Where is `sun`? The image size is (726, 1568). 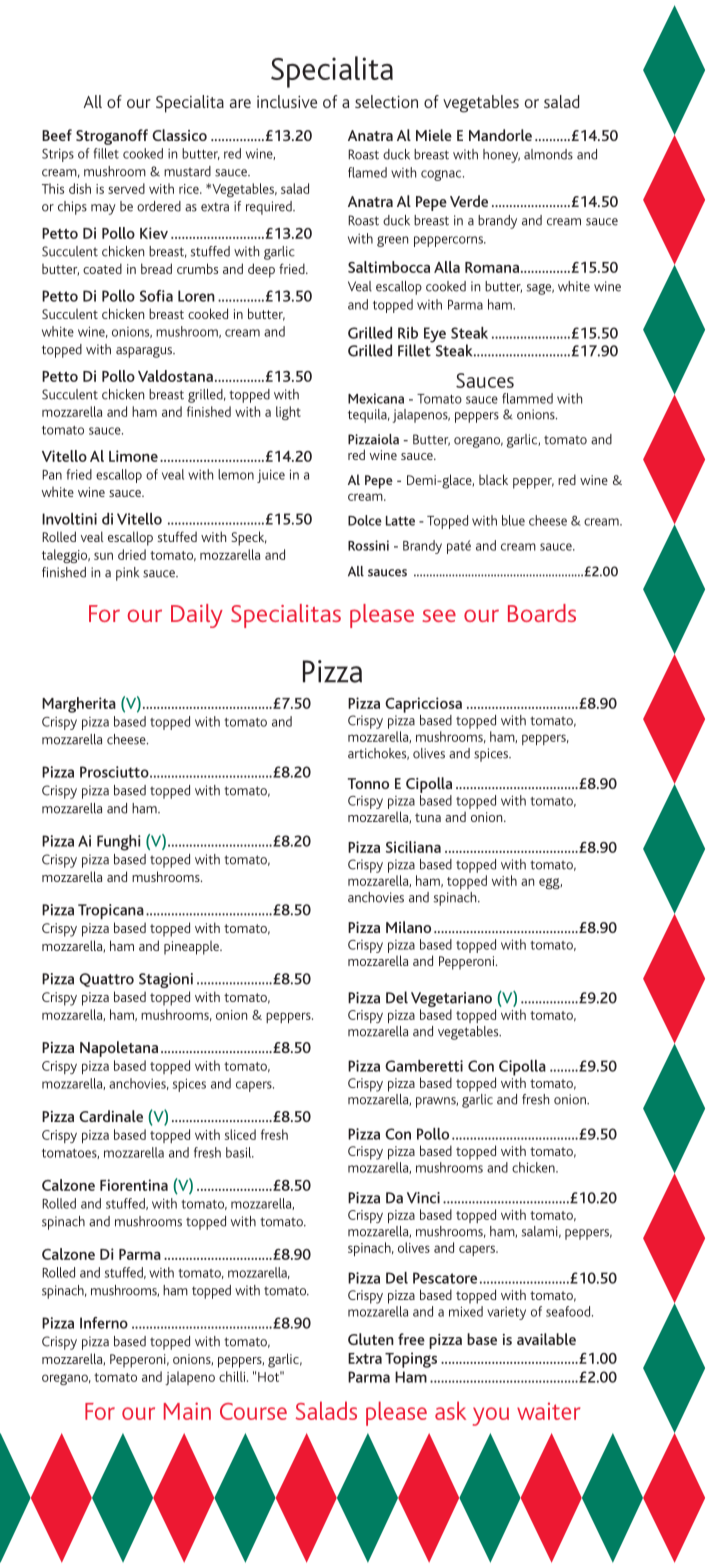
sun is located at coordinates (103, 556).
